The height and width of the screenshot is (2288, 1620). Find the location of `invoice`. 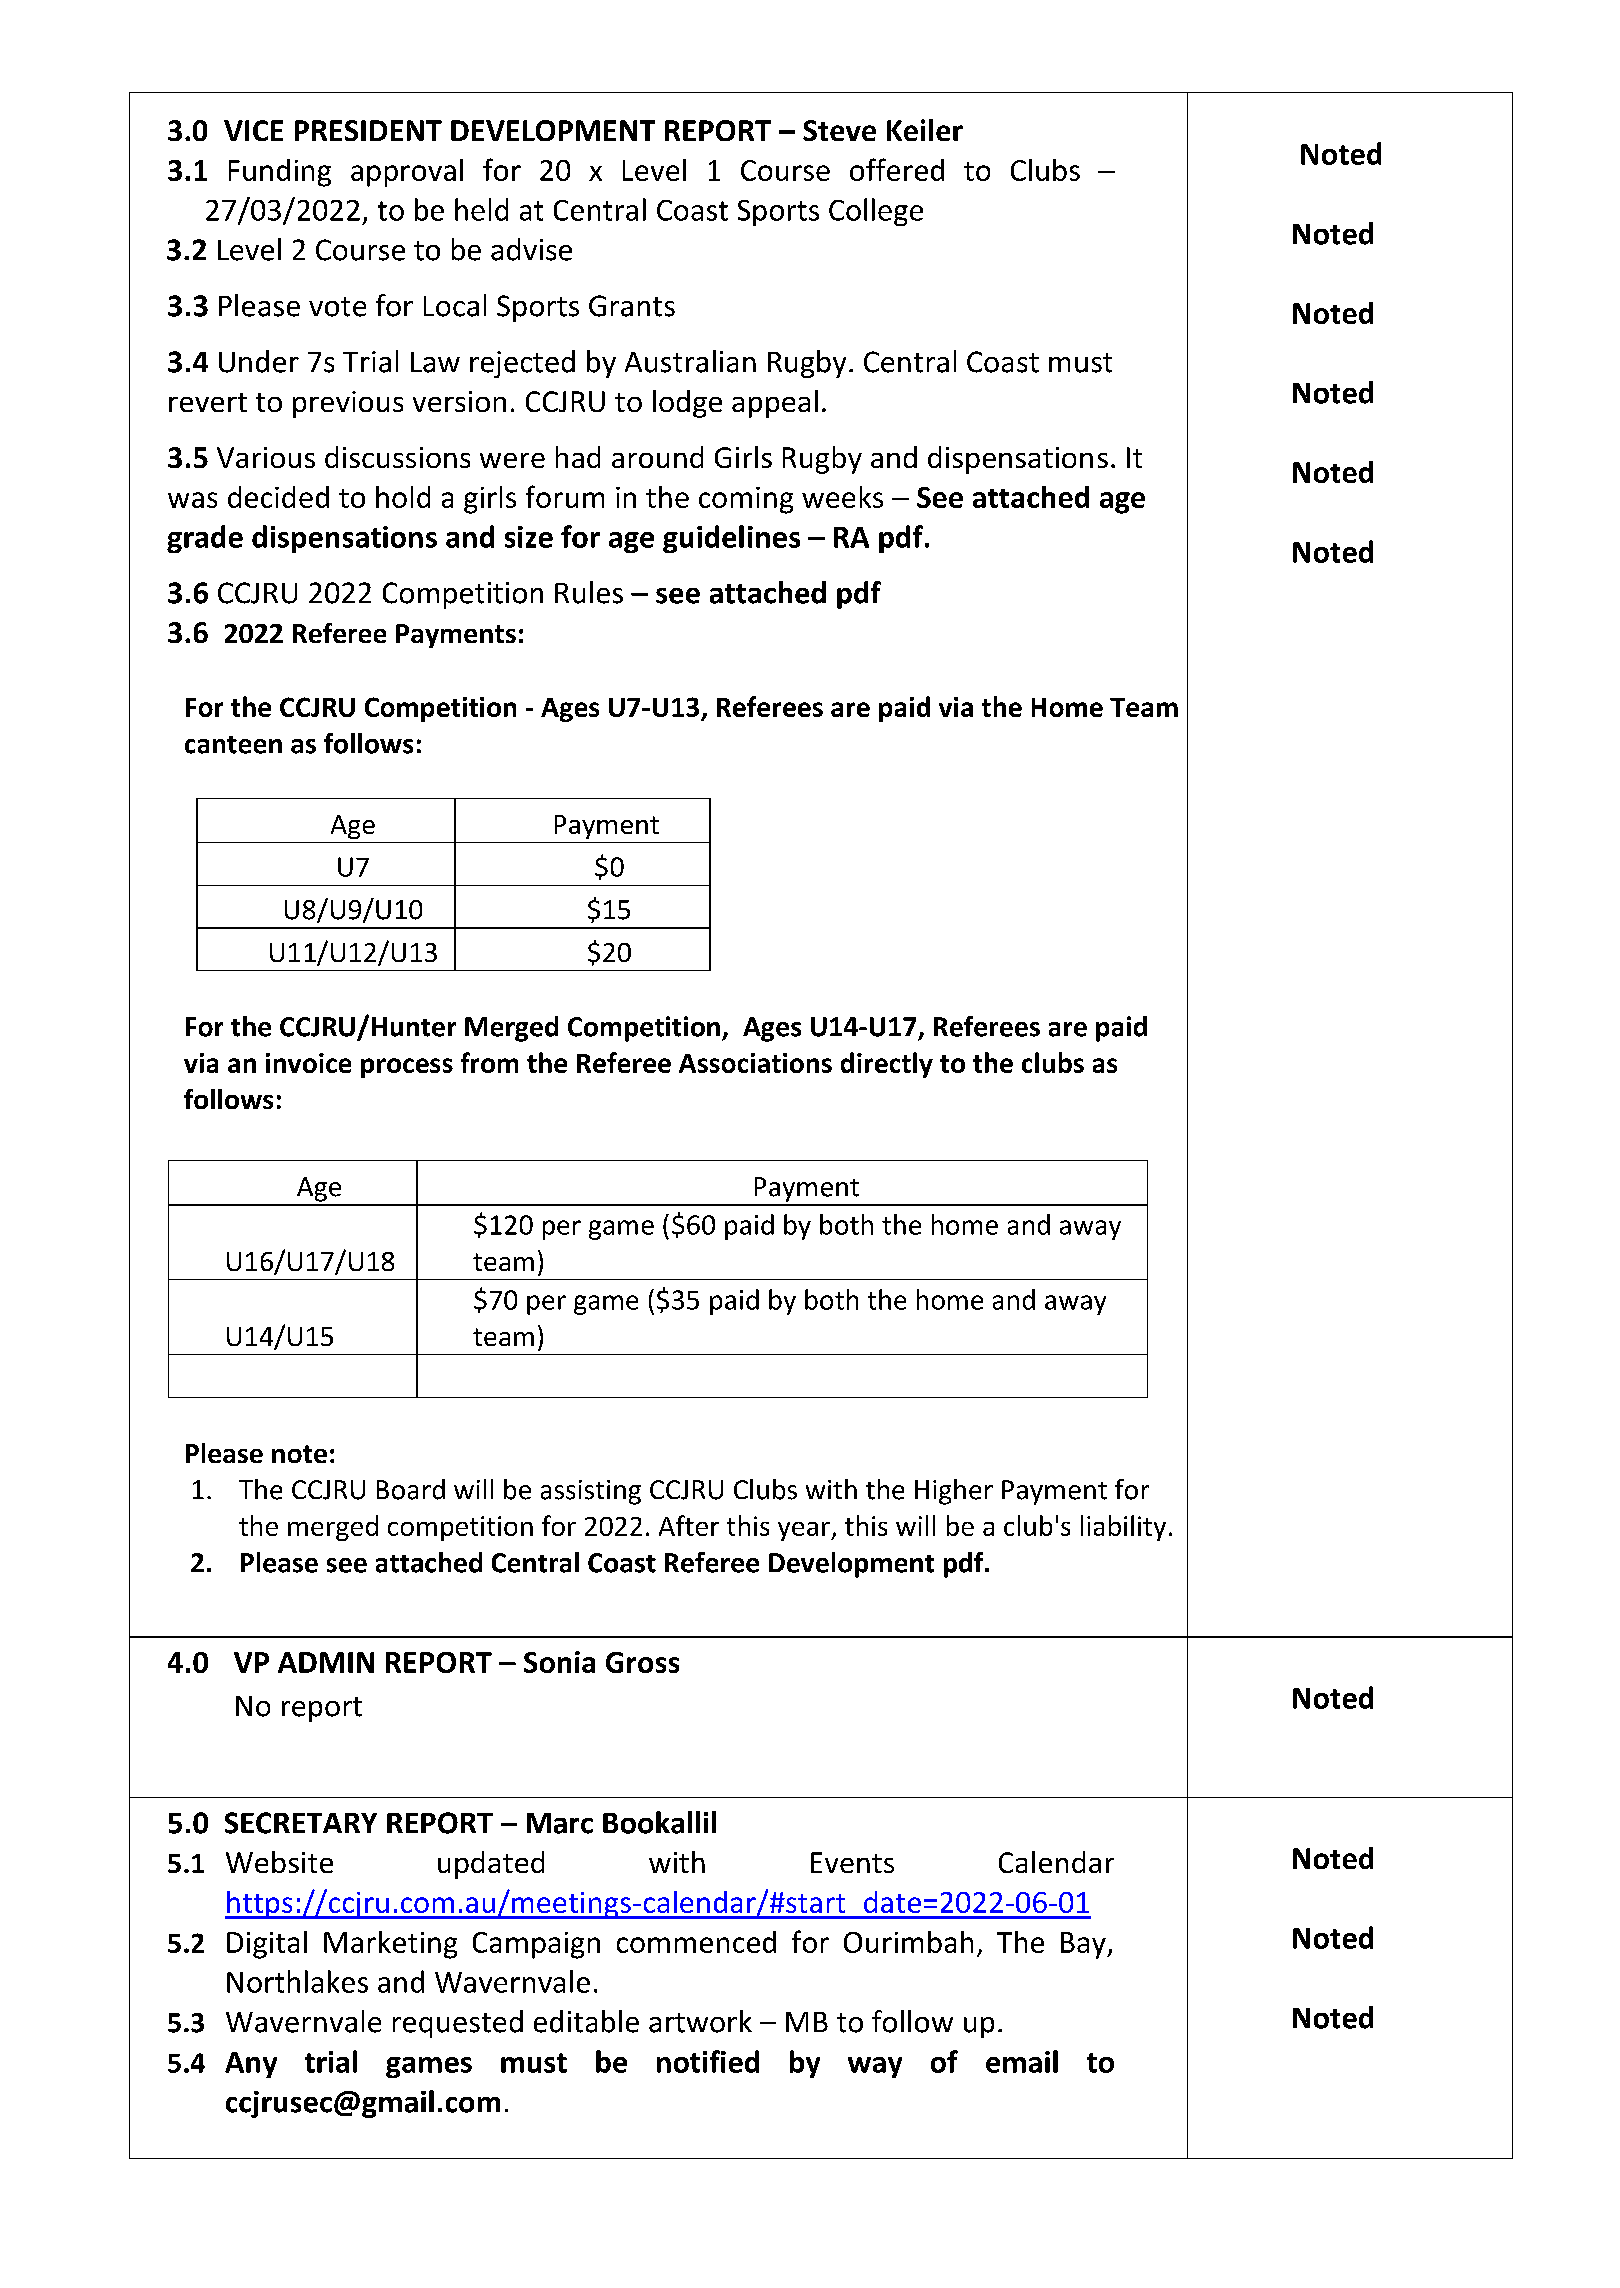

invoice is located at coordinates (308, 1063).
